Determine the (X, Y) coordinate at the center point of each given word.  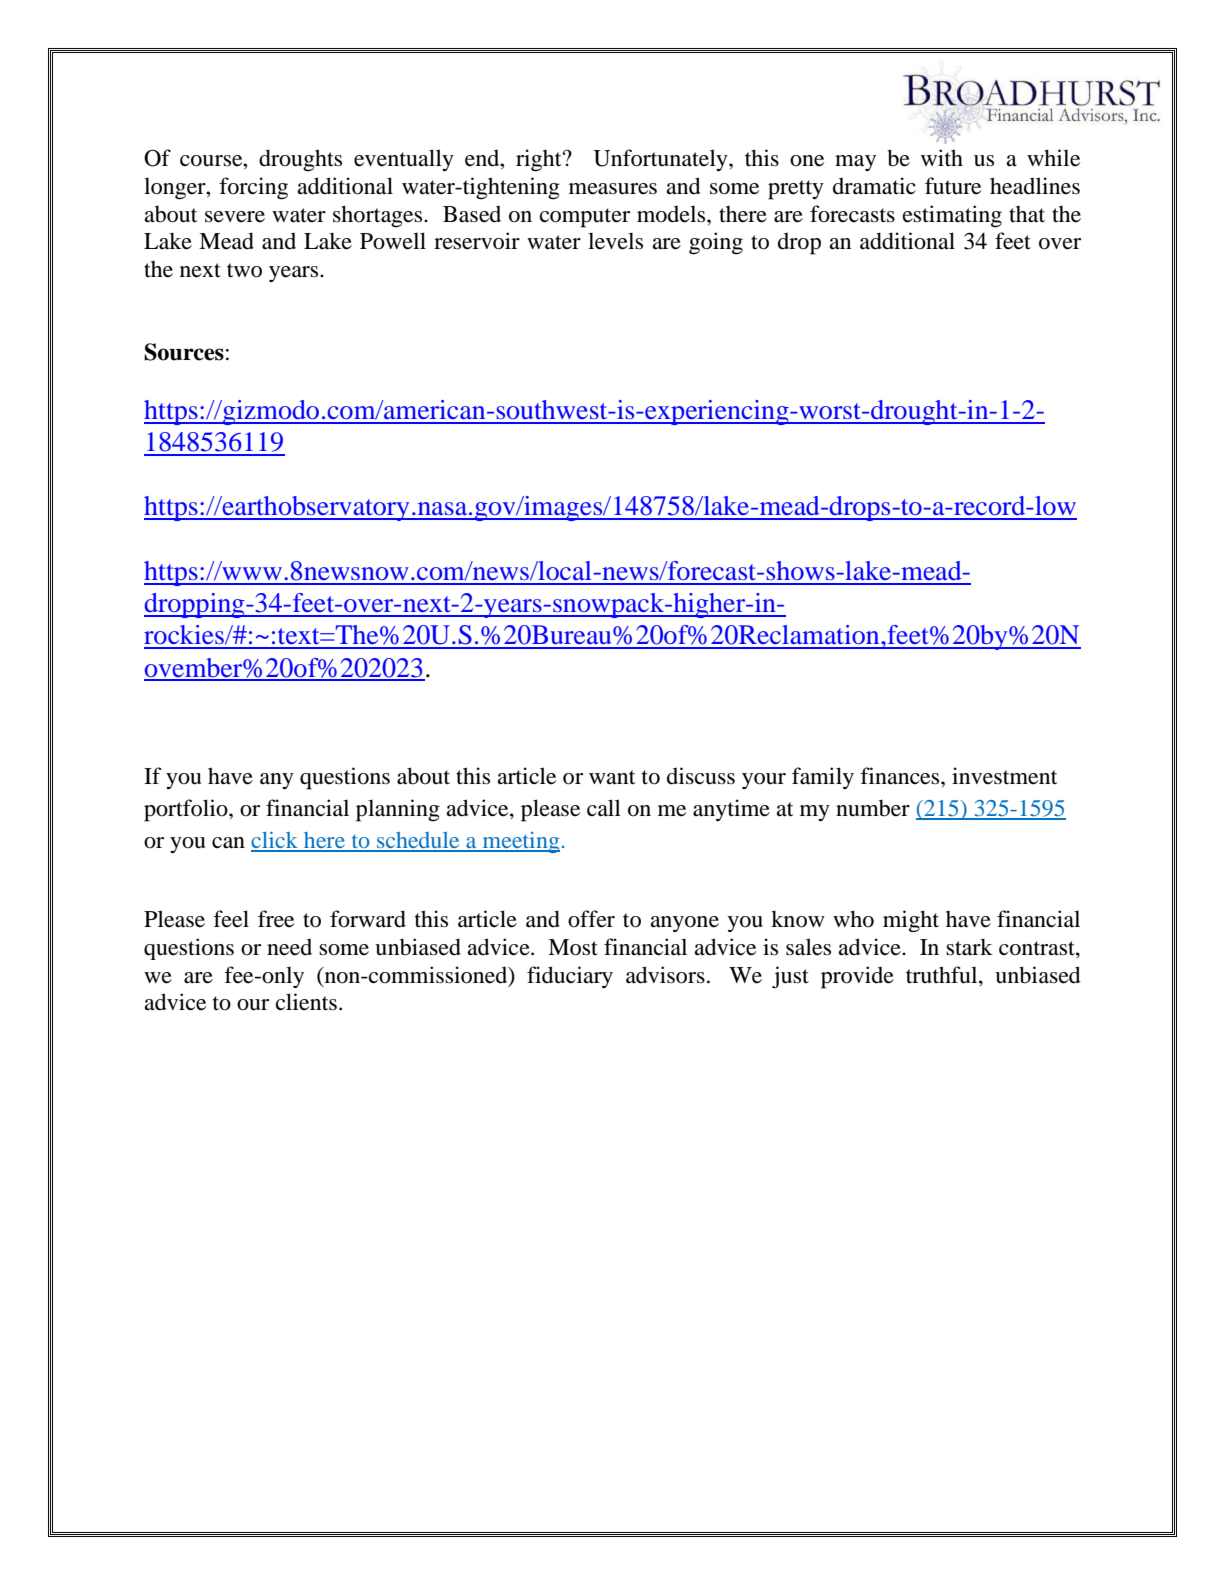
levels (615, 241)
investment (1005, 776)
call (604, 808)
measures (613, 189)
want (612, 777)
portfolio (187, 810)
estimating (952, 216)
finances (901, 776)
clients (306, 1002)
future (953, 186)
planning (398, 810)
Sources (184, 352)
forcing (253, 188)
